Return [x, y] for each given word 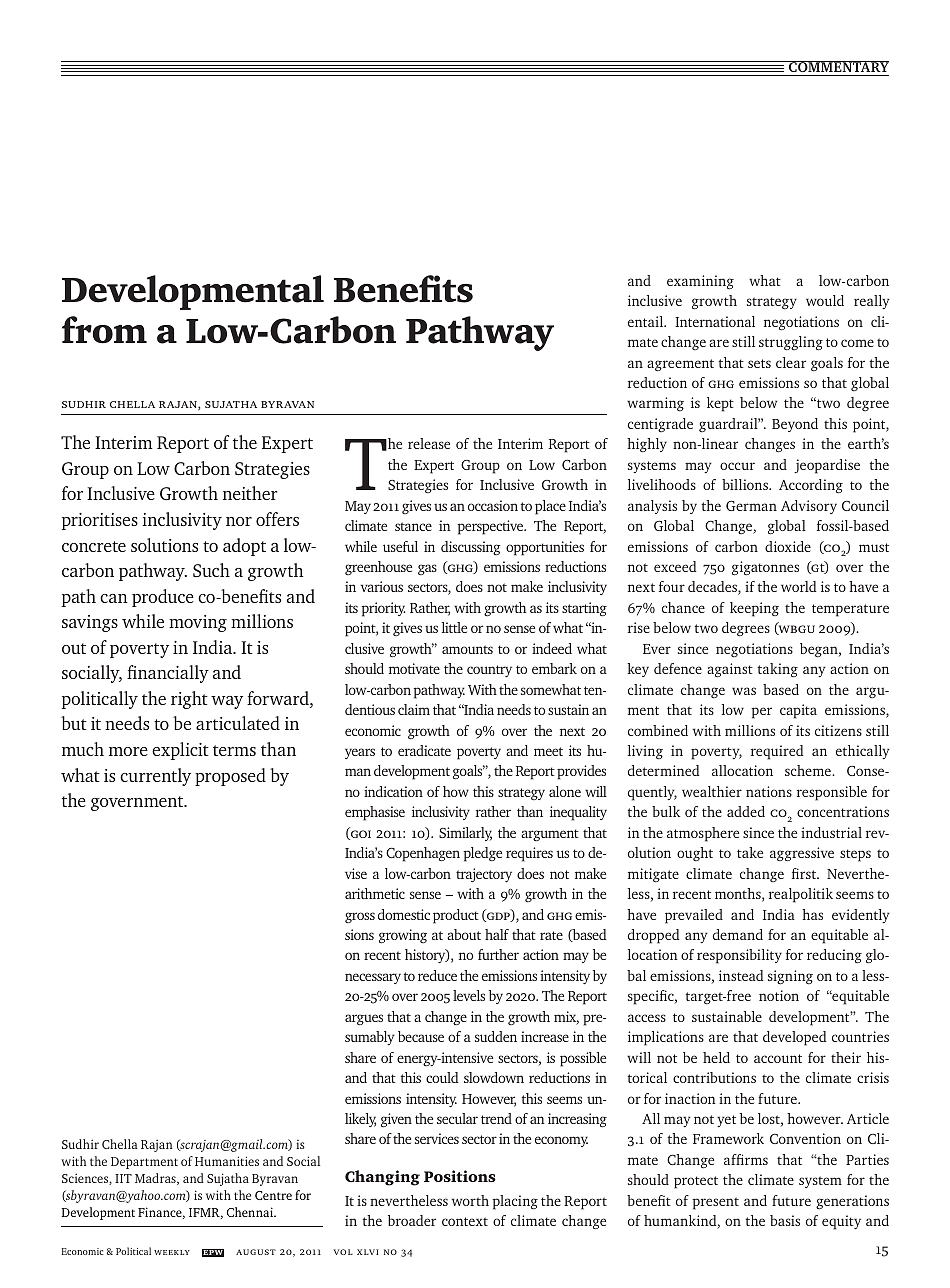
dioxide [788, 546]
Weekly [172, 1252]
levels [469, 995]
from [104, 330]
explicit [180, 751]
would [825, 300]
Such [211, 570]
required [777, 752]
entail [647, 321]
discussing [471, 548]
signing [790, 977]
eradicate [424, 750]
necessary [373, 978]
